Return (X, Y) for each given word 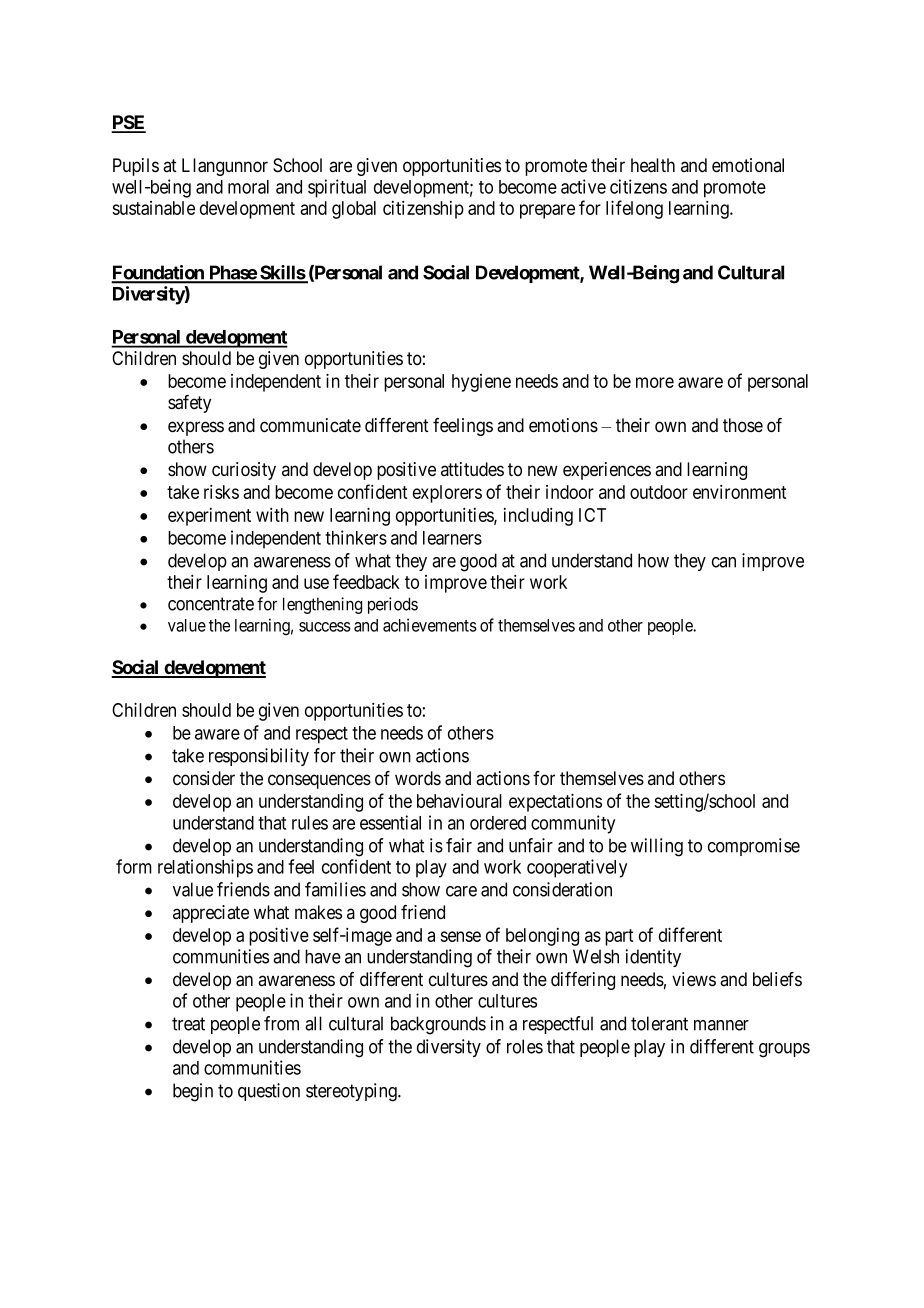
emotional (748, 165)
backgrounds (438, 1025)
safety (189, 404)
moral (248, 187)
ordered (498, 823)
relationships (205, 868)
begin (193, 1092)
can (724, 562)
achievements (430, 625)
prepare (547, 211)
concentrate (211, 604)
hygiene (481, 383)
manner (721, 1025)
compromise (754, 847)
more (655, 382)
